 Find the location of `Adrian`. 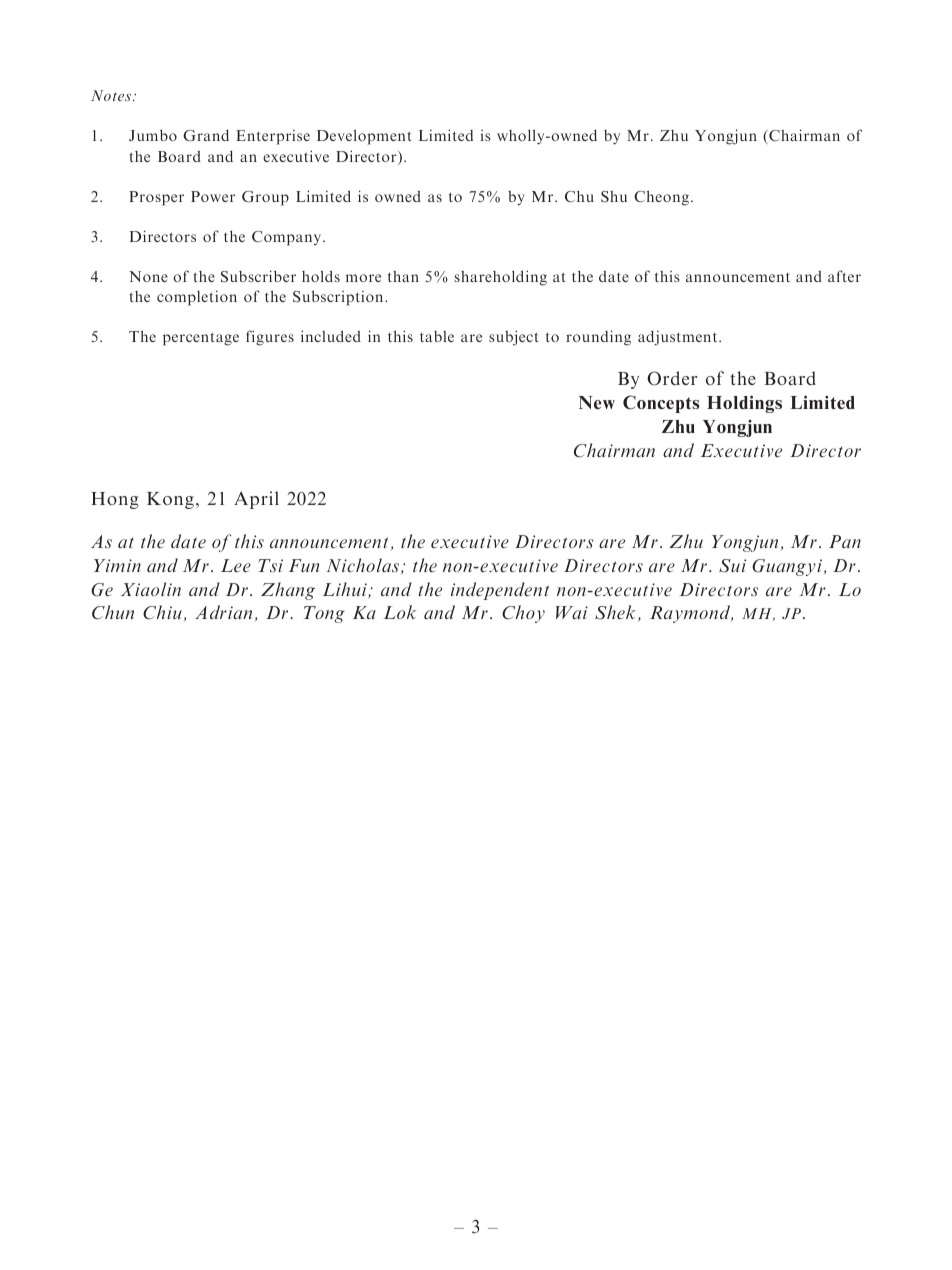

Adrian is located at coordinates (223, 612).
